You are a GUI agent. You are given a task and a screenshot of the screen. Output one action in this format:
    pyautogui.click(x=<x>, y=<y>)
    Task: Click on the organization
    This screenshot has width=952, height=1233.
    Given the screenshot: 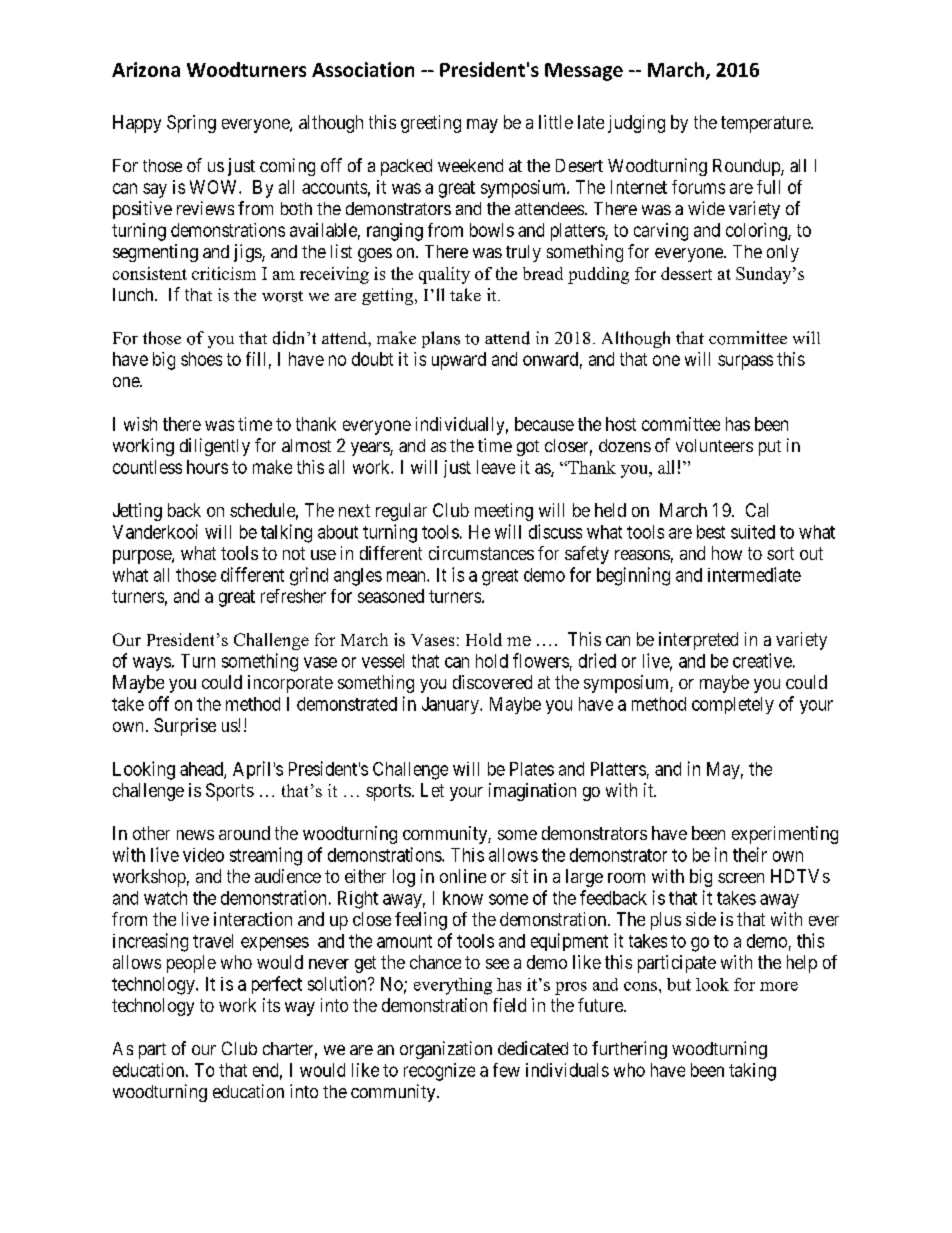 What is the action you would take?
    pyautogui.click(x=446, y=1050)
